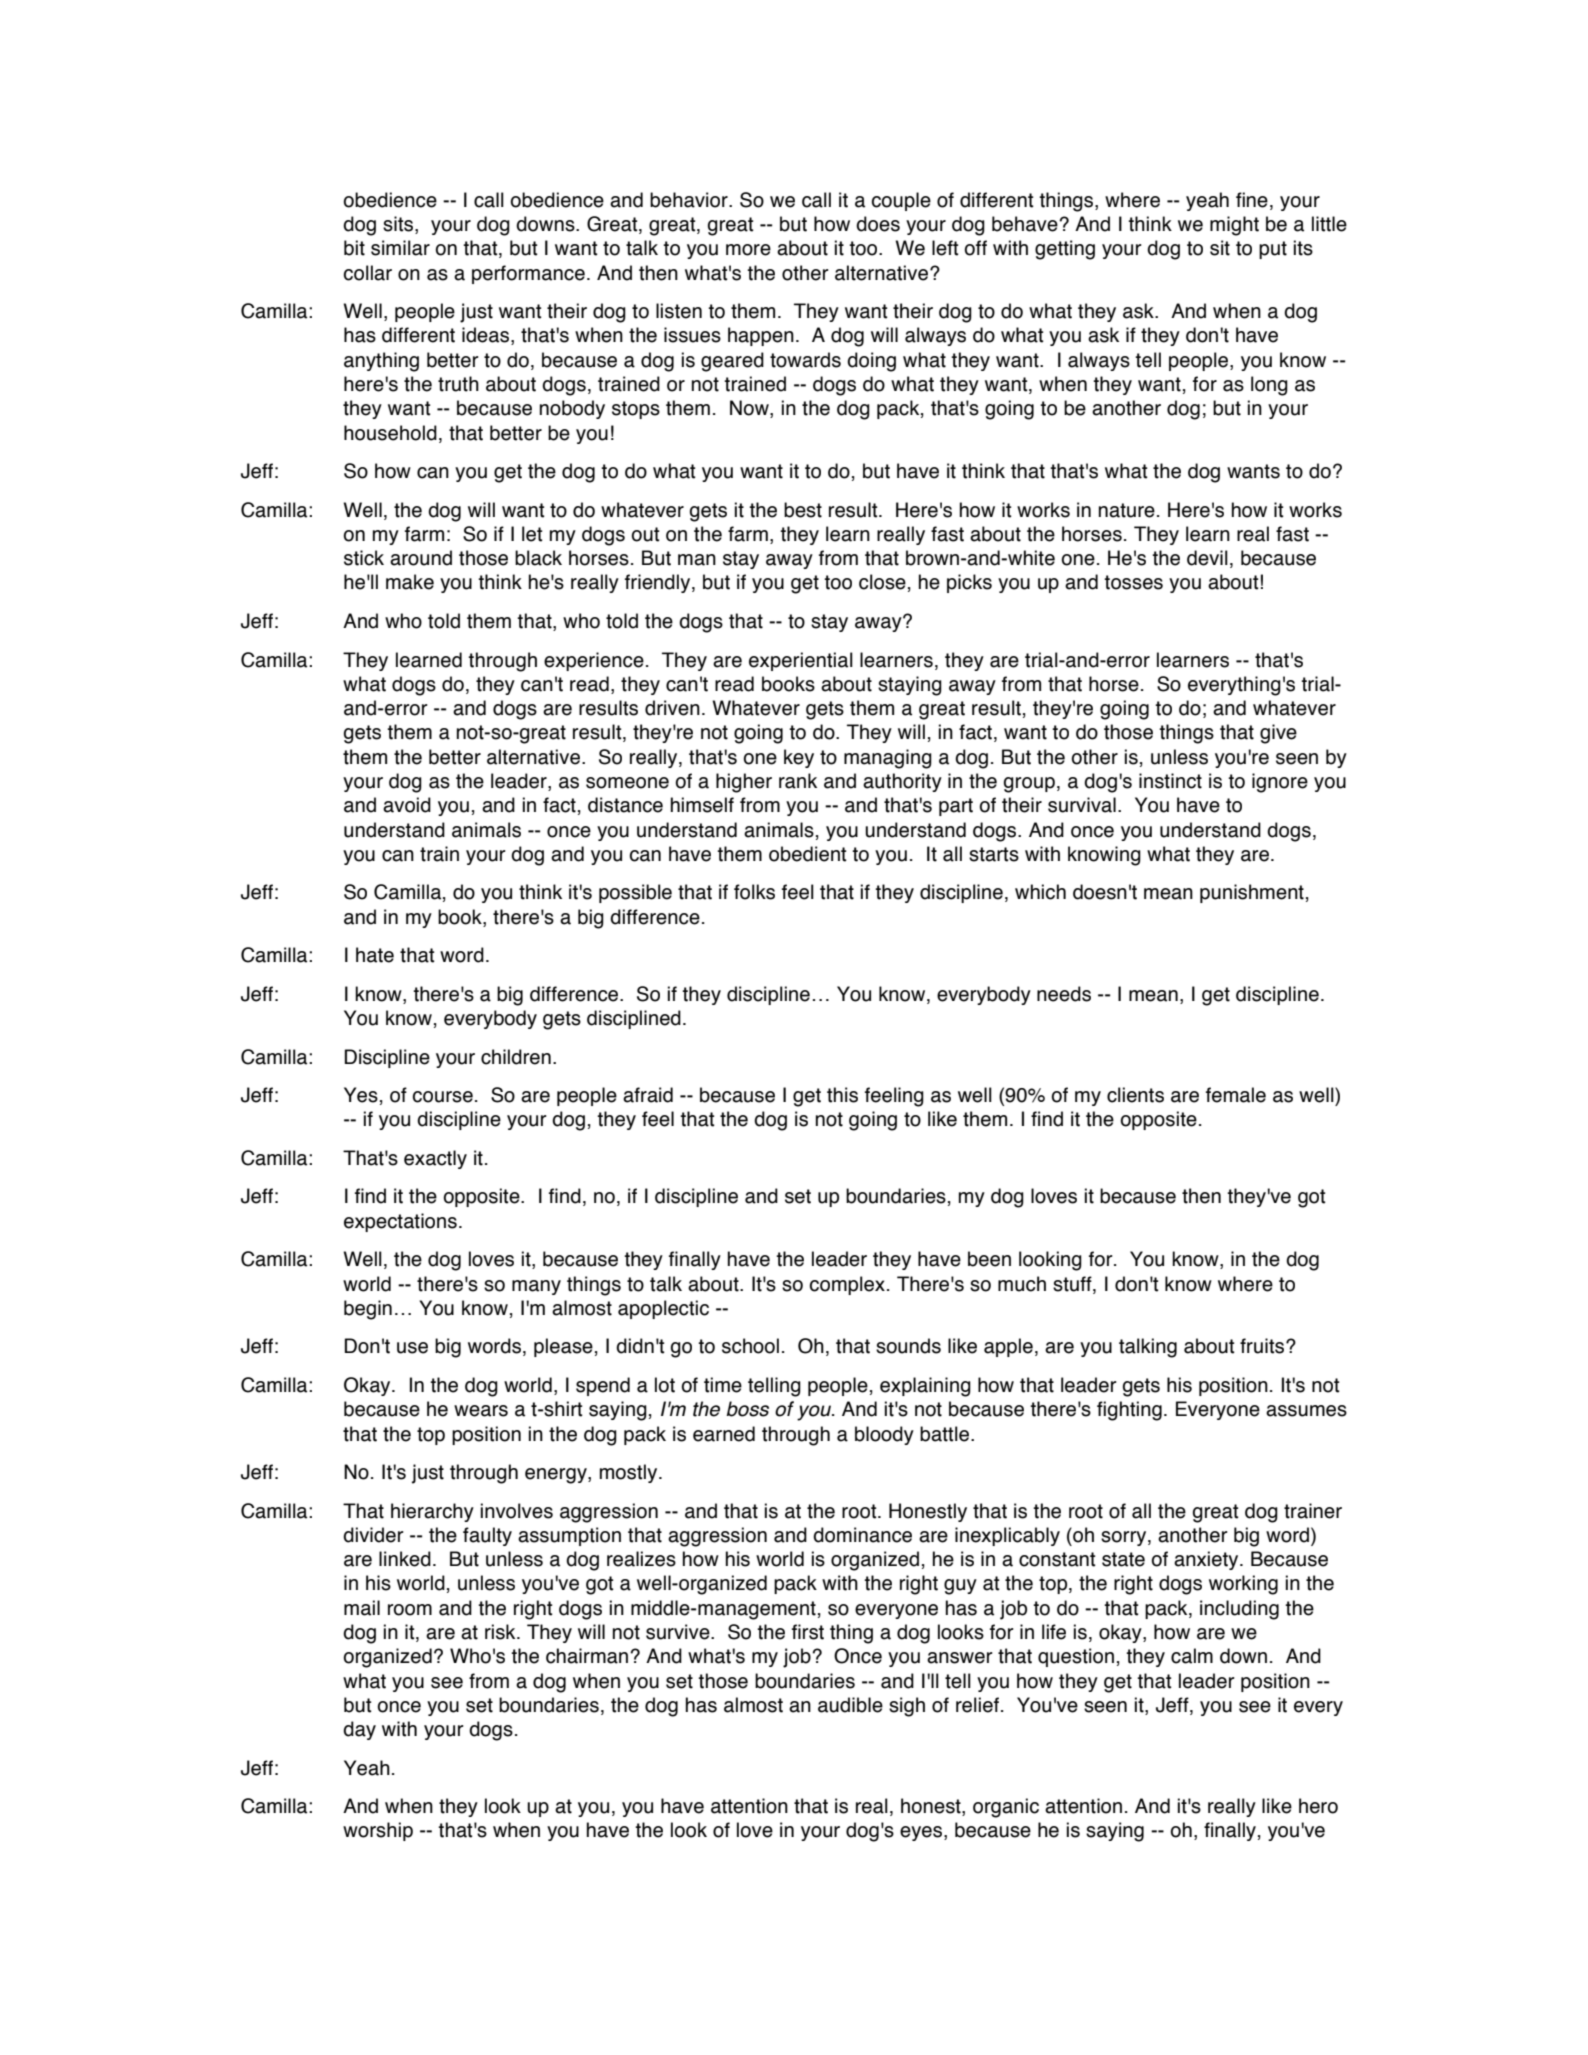 Image resolution: width=1588 pixels, height=2055 pixels. What do you see at coordinates (842, 1095) in the document?
I see `this` at bounding box center [842, 1095].
